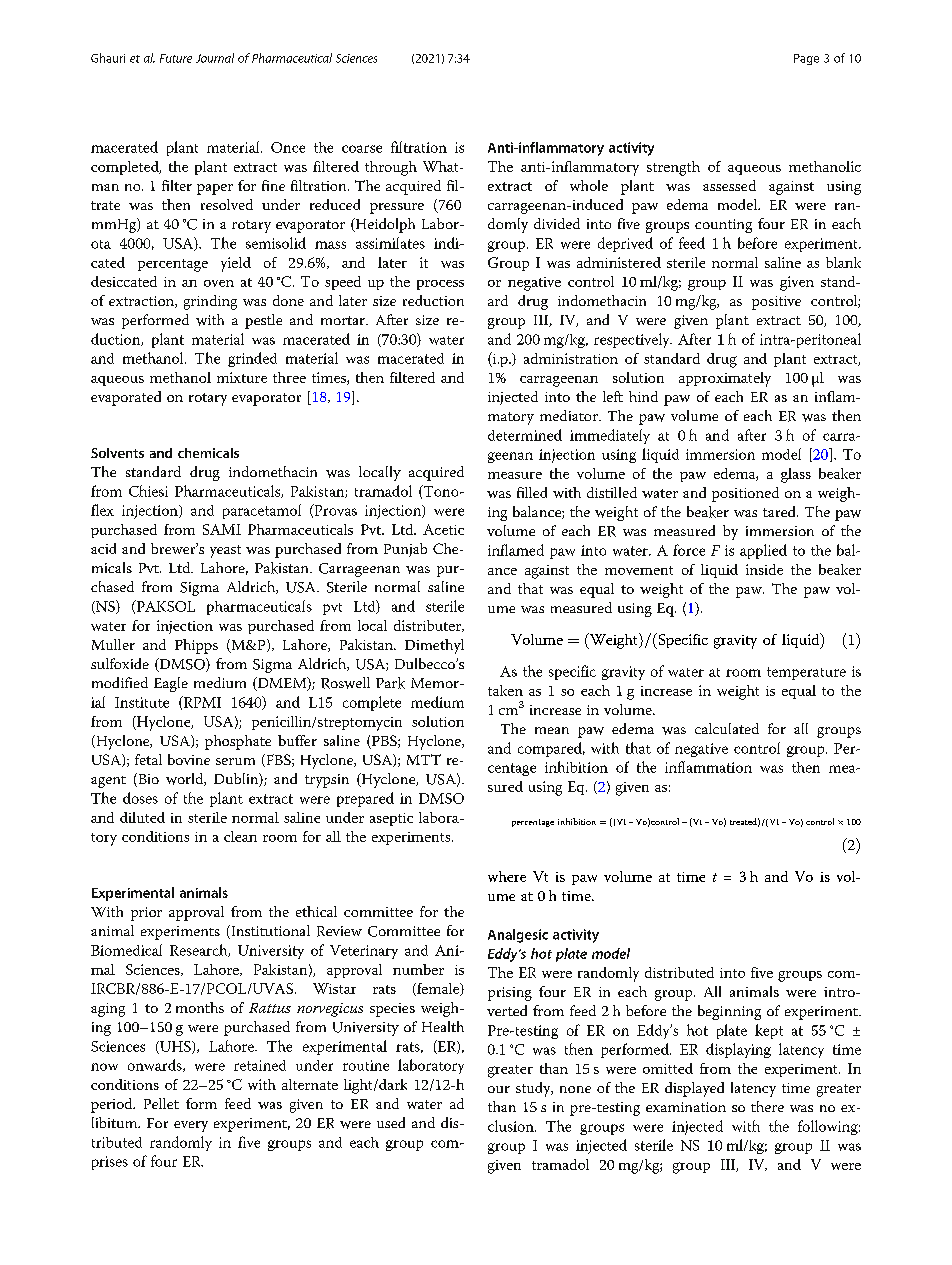 The image size is (952, 1265). Describe the element at coordinates (806, 59) in the image. I see `Page` at that location.
